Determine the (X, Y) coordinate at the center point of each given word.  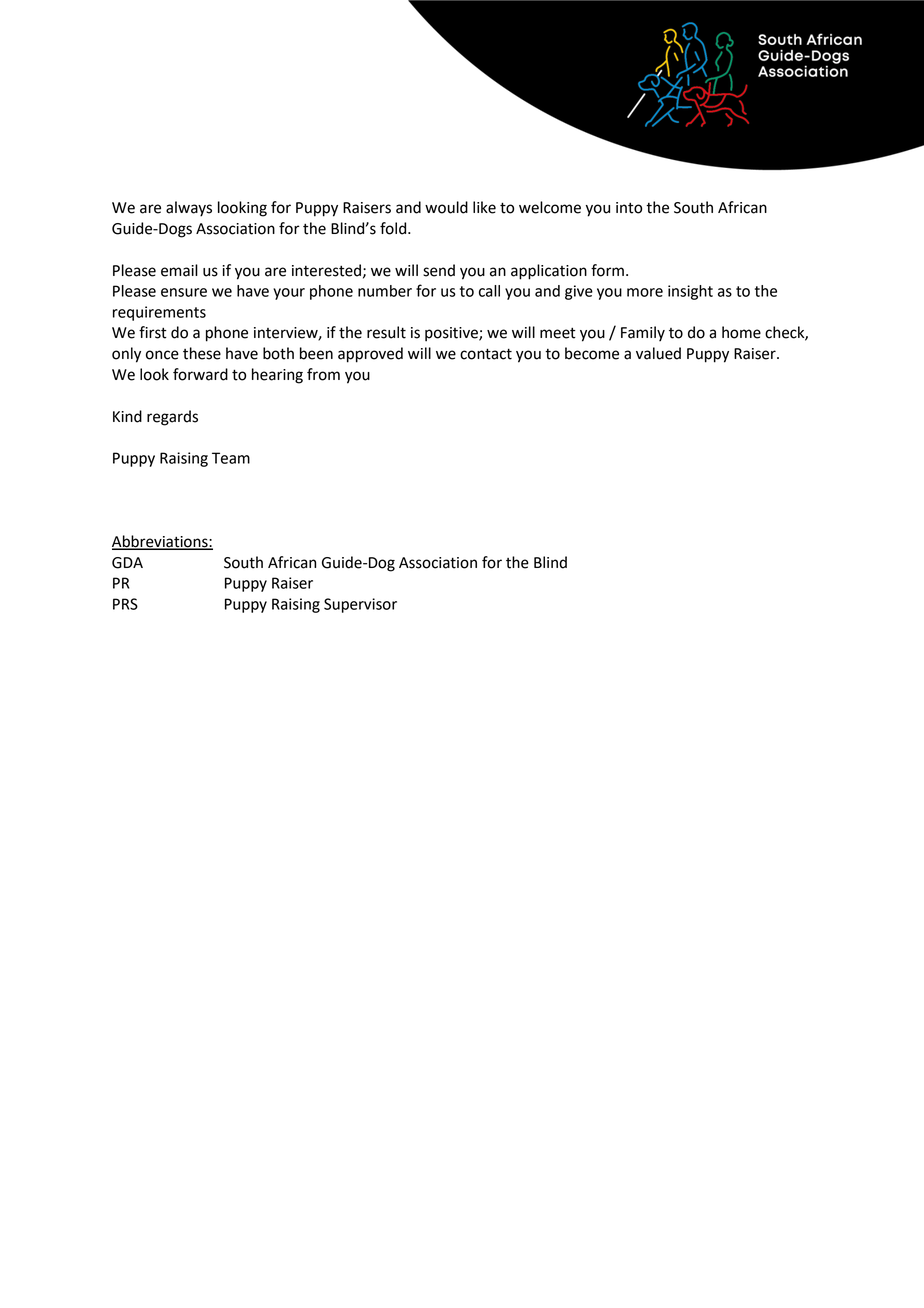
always (189, 209)
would (446, 207)
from (323, 374)
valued (658, 353)
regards (172, 418)
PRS (125, 604)
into (629, 208)
